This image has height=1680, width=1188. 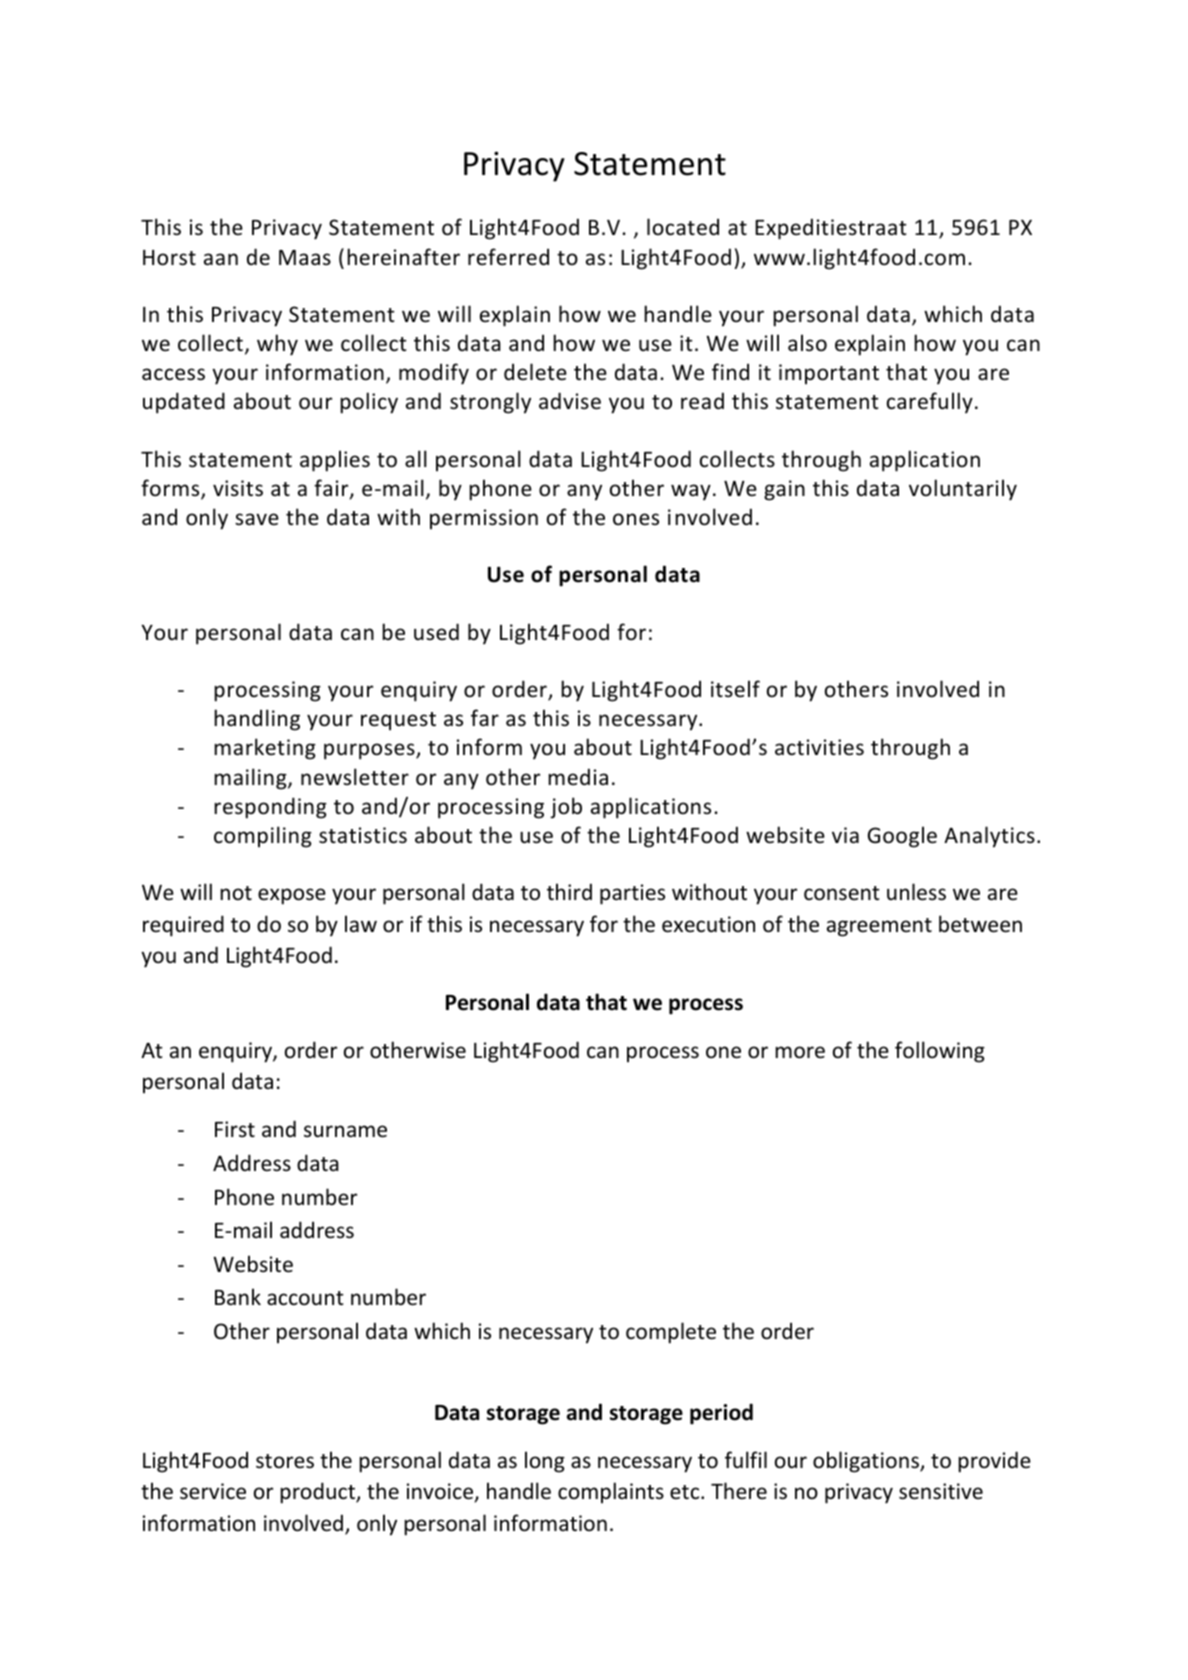 I want to click on long, so click(x=545, y=1462).
